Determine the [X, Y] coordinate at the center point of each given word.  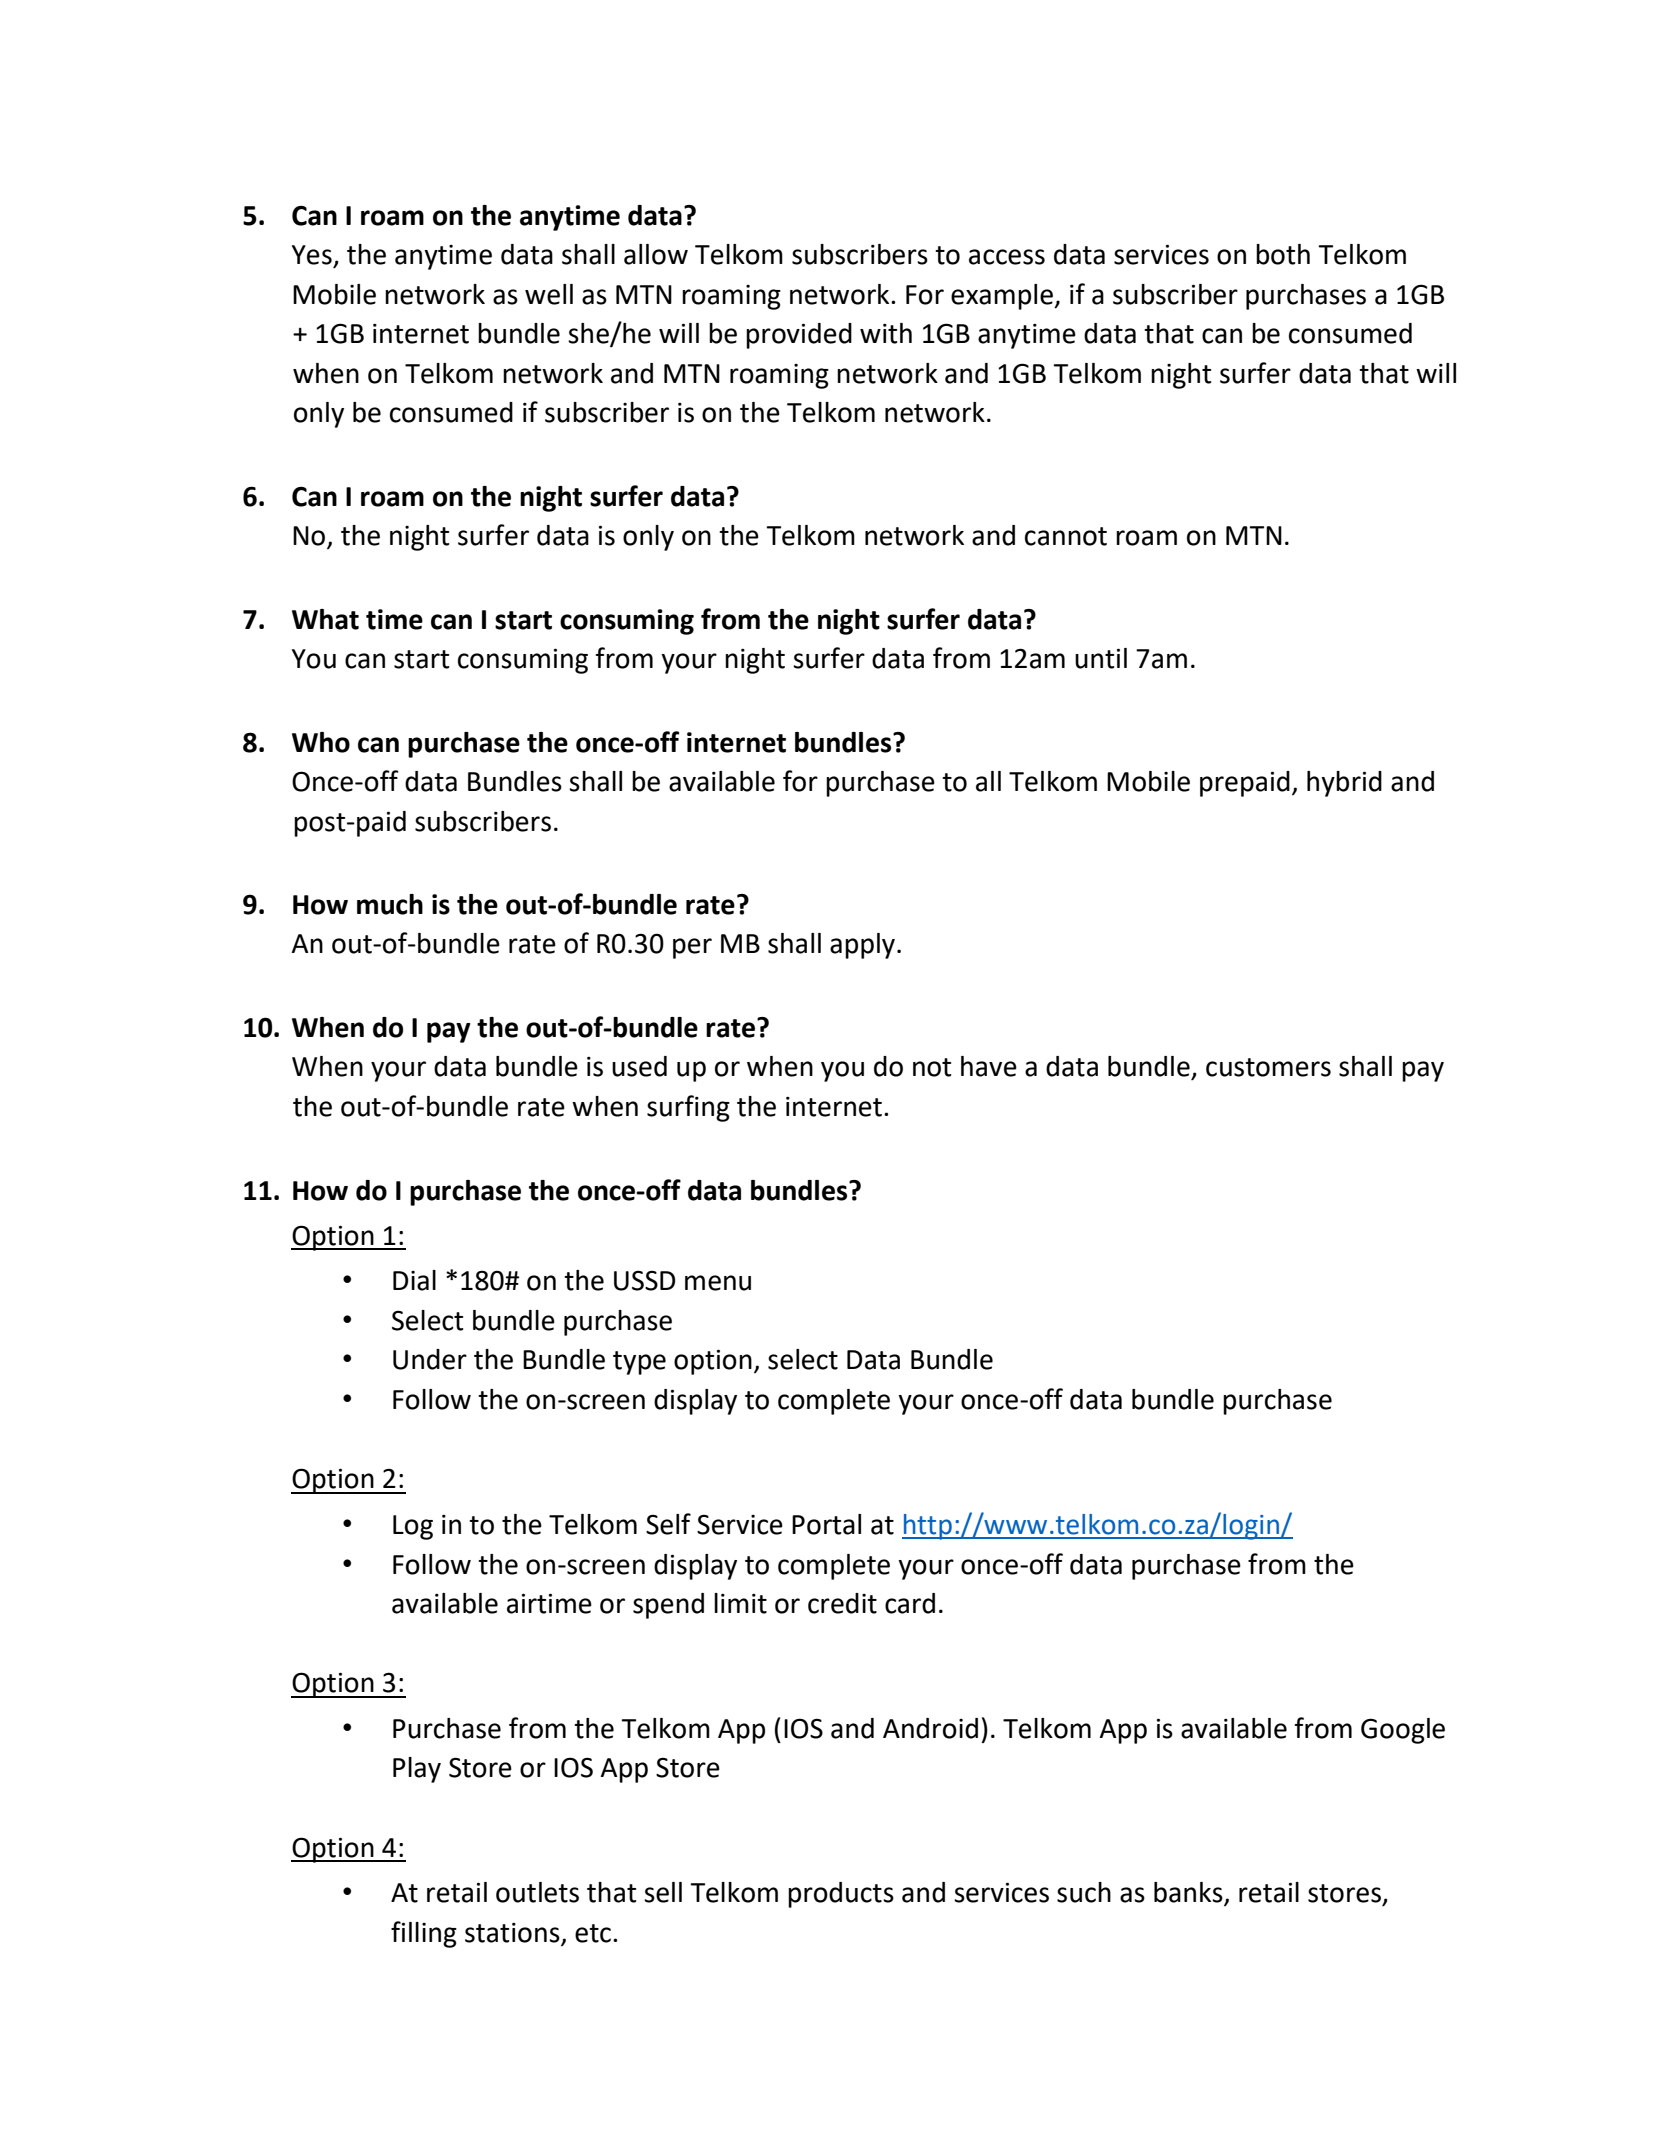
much [390, 904]
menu [718, 1283]
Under [430, 1359]
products [841, 1895]
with [886, 333]
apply [864, 946]
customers [1268, 1067]
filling [424, 1934]
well [549, 294]
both [1283, 254]
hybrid [1344, 784]
